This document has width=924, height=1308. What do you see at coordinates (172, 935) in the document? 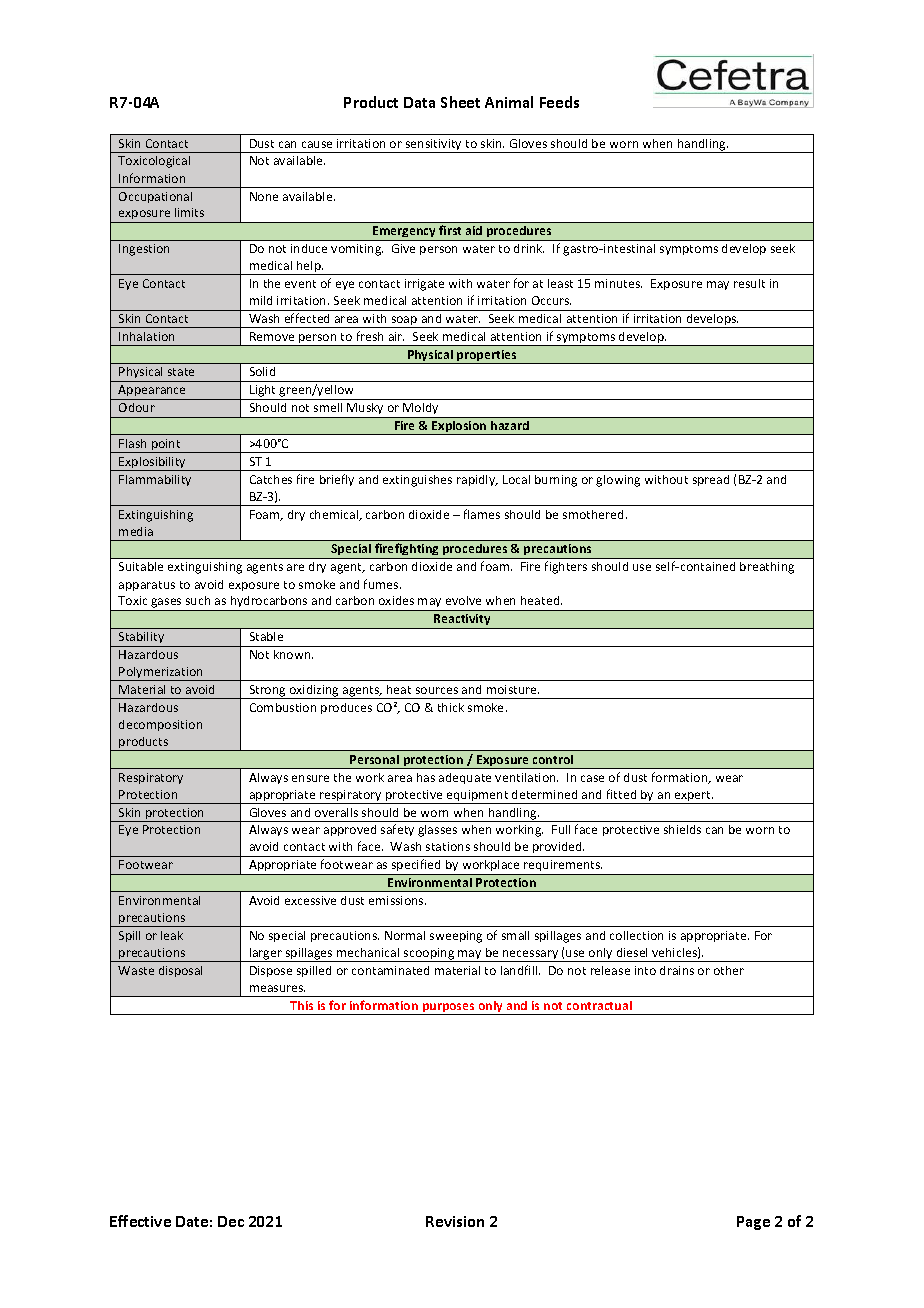
I see `leak` at bounding box center [172, 935].
